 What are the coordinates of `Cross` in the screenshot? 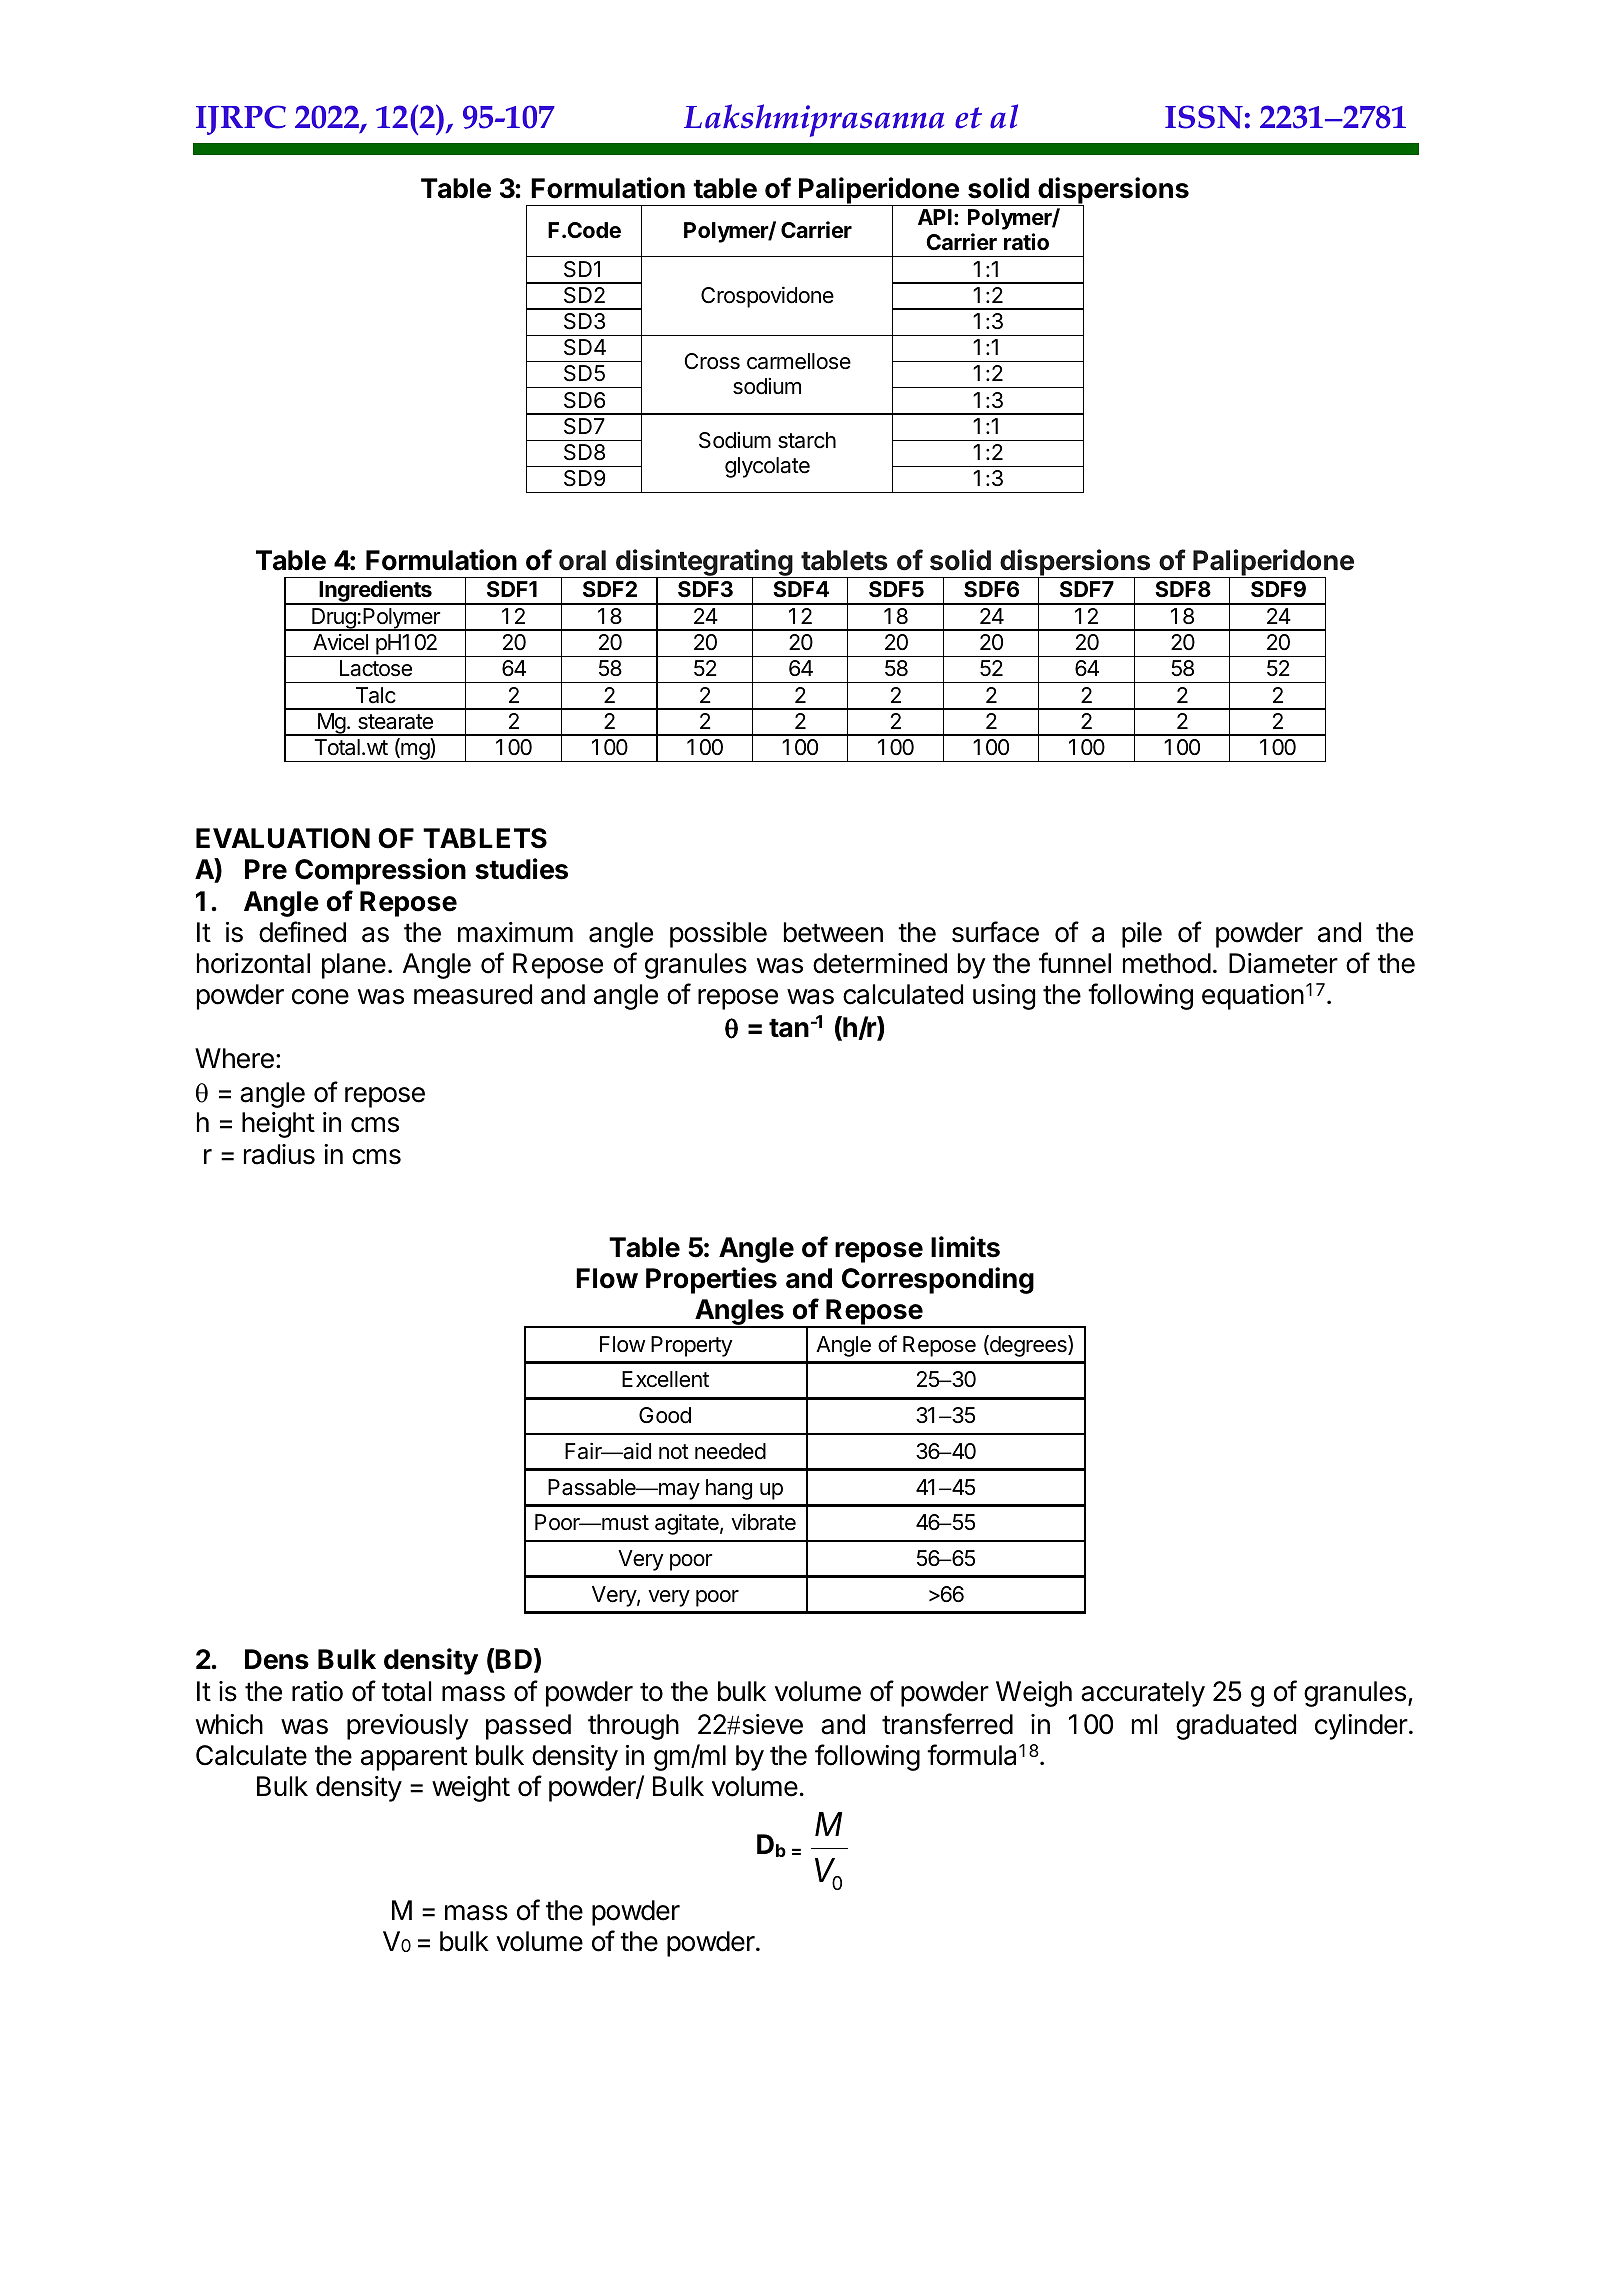 It's located at (712, 361).
